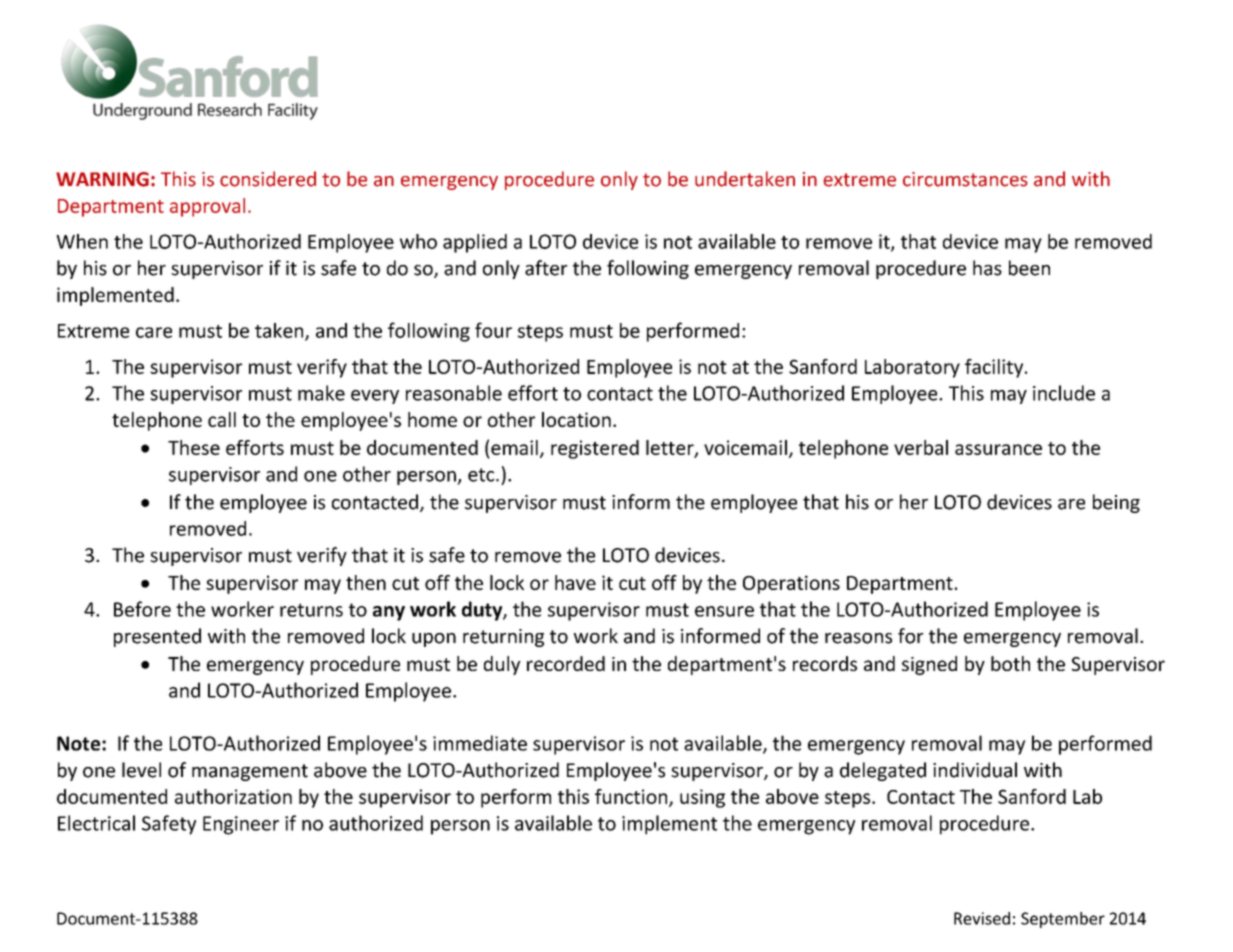 Image resolution: width=1233 pixels, height=952 pixels. Describe the element at coordinates (982, 918) in the screenshot. I see `Revised` at that location.
